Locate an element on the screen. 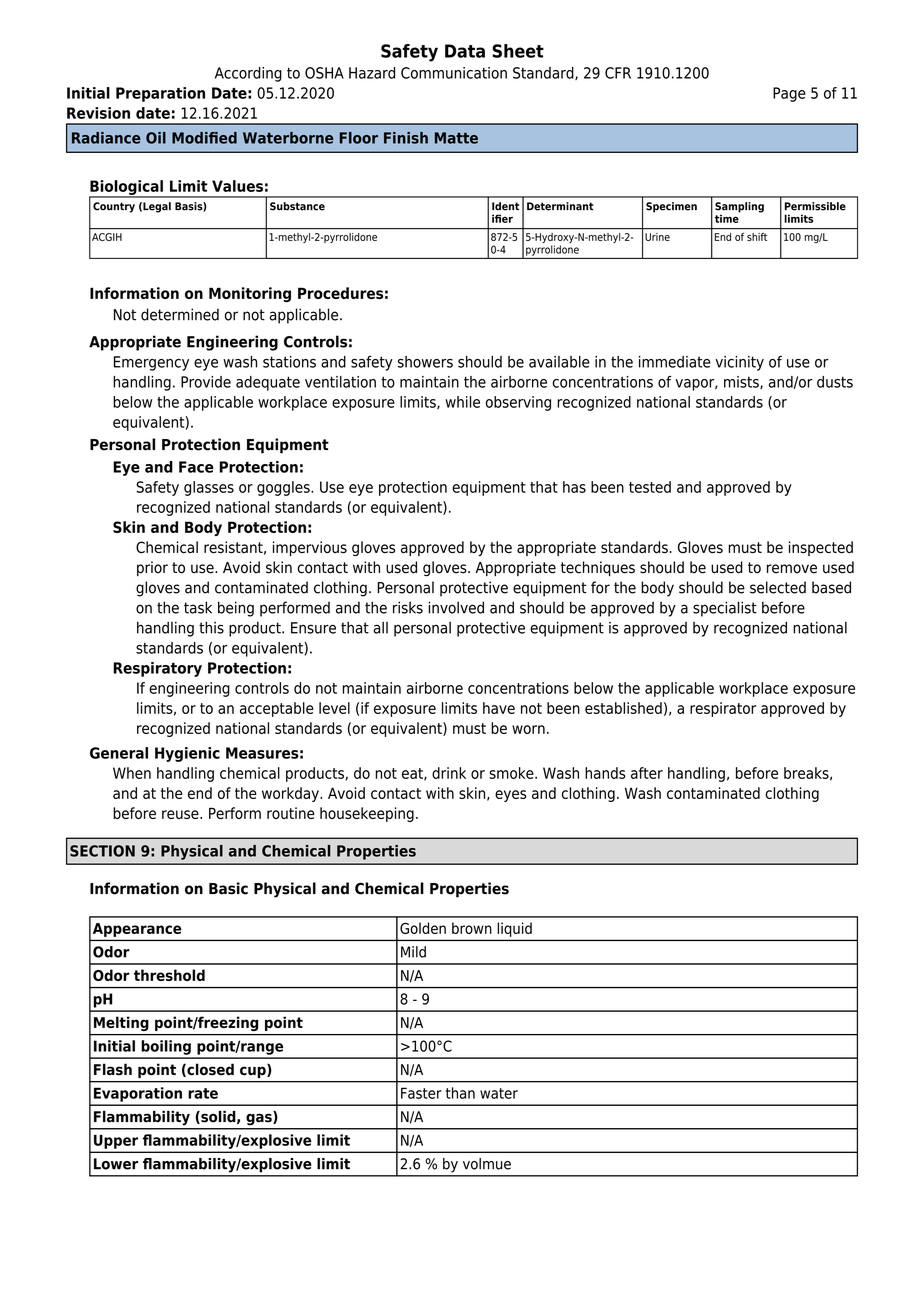 This screenshot has width=924, height=1308. Communication is located at coordinates (454, 73).
